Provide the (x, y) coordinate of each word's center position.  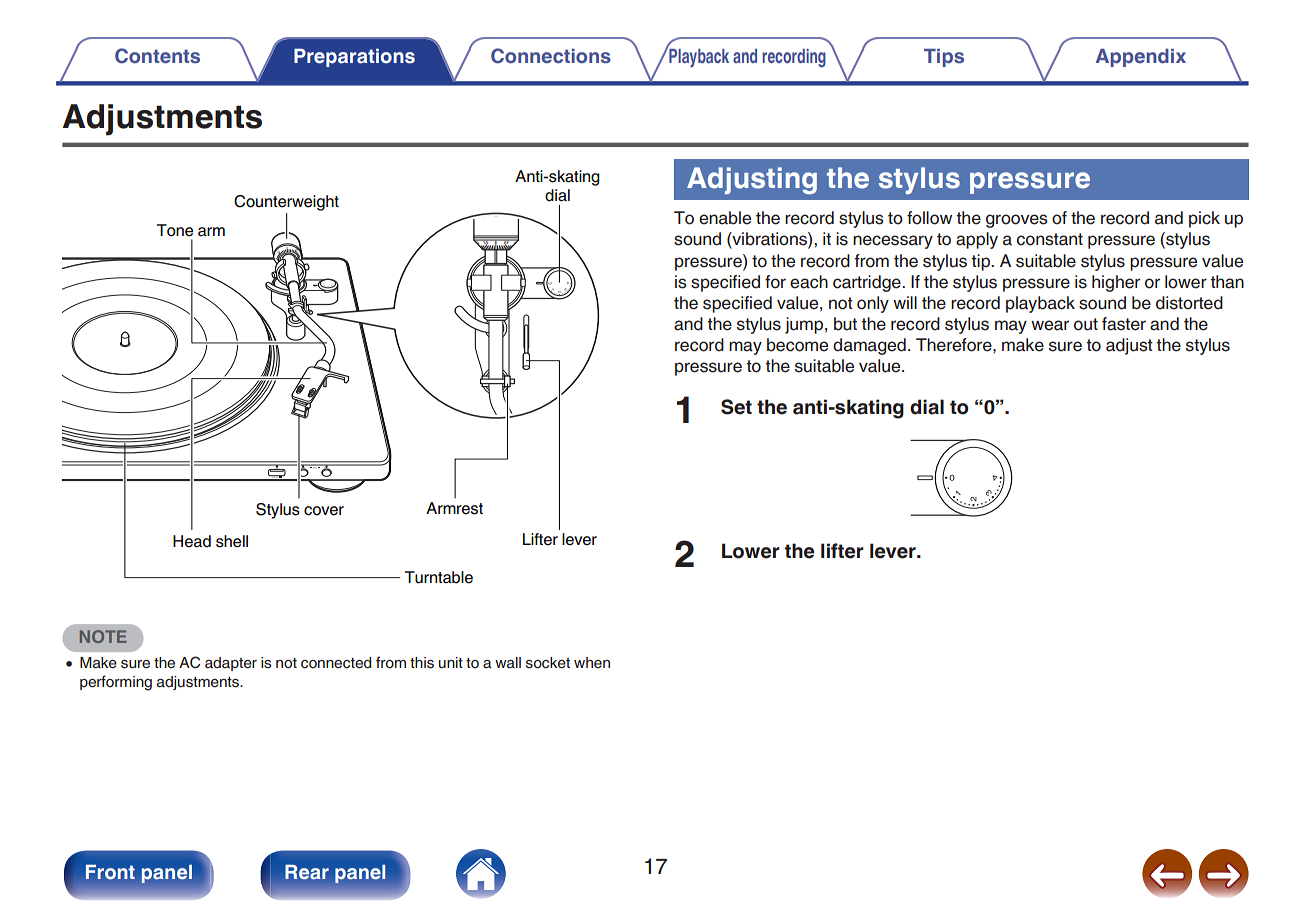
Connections (551, 56)
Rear (307, 872)
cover (324, 511)
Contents (157, 56)
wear (1050, 325)
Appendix (1141, 58)
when (592, 662)
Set (736, 407)
